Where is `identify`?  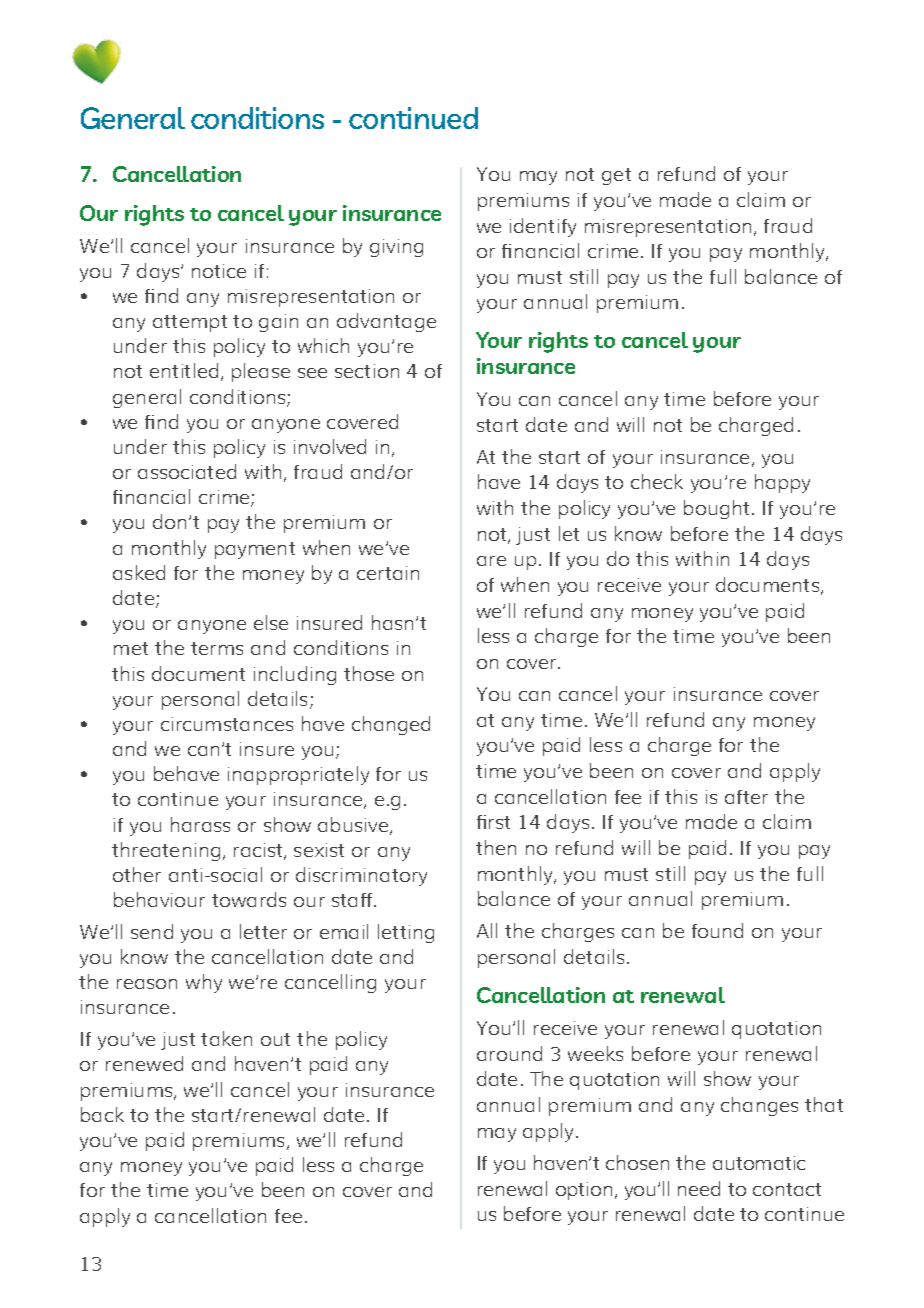
identify is located at coordinates (543, 227).
